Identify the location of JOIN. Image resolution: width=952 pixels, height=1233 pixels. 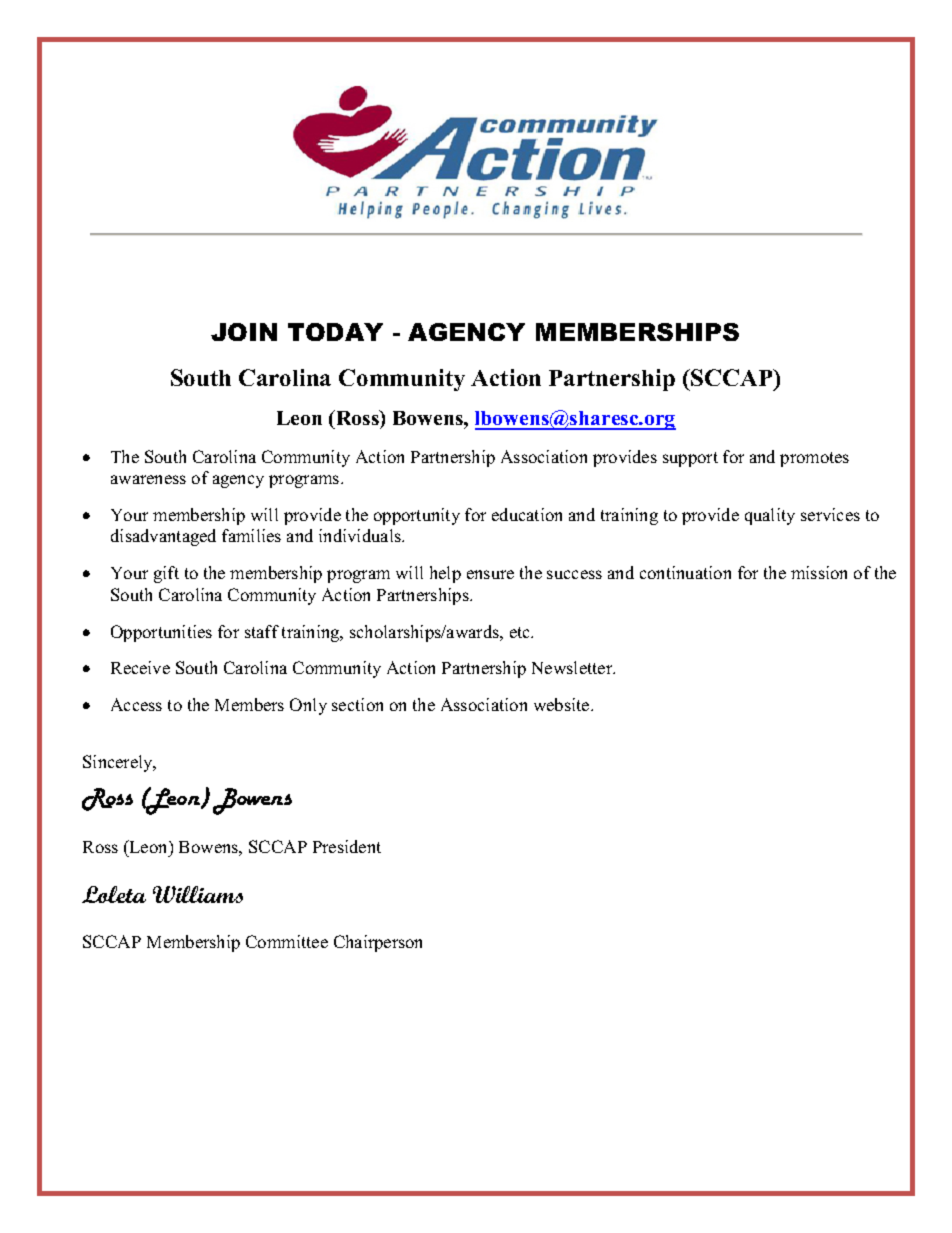
(244, 332).
